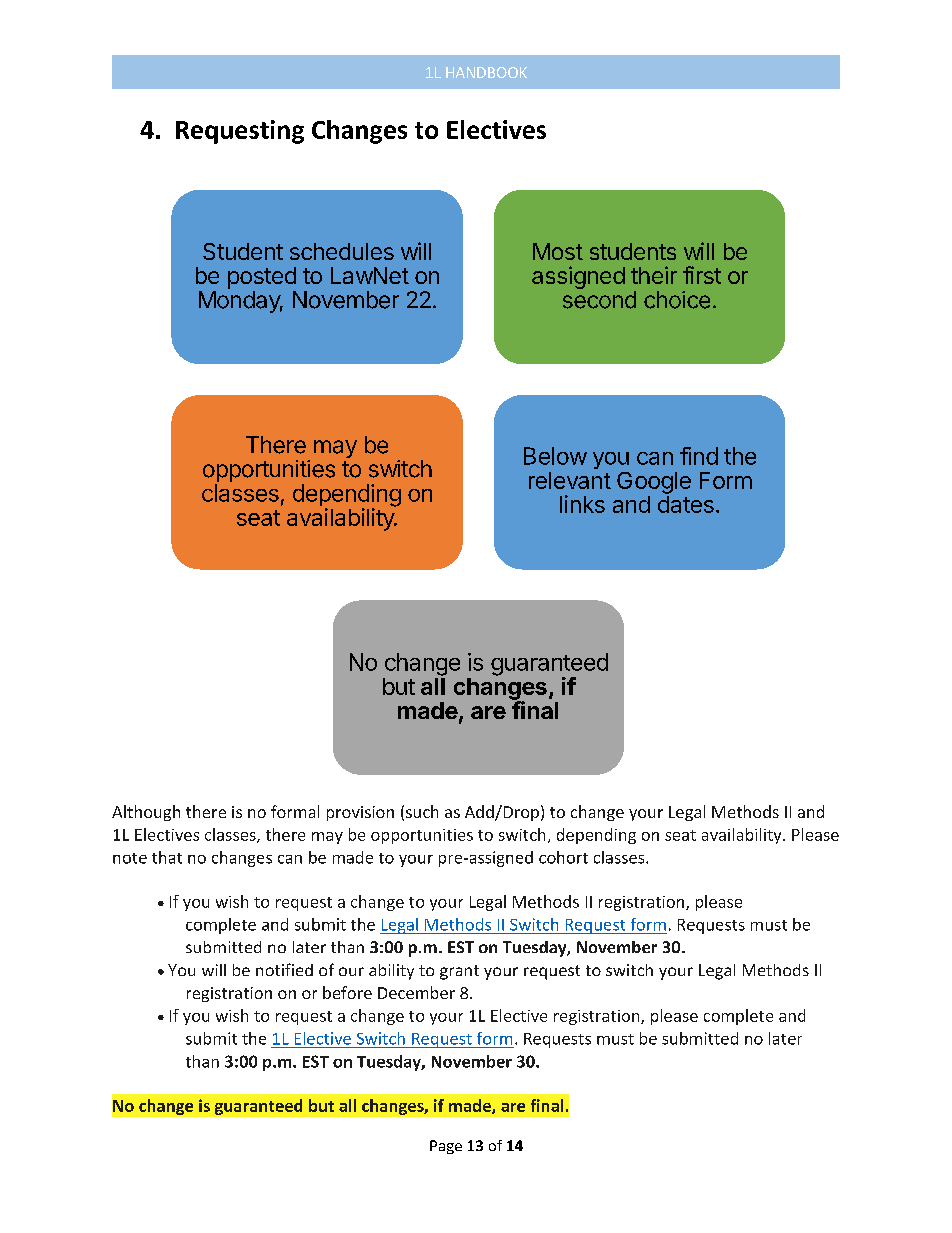 This screenshot has width=952, height=1233. Describe the element at coordinates (582, 504) in the screenshot. I see `links` at that location.
